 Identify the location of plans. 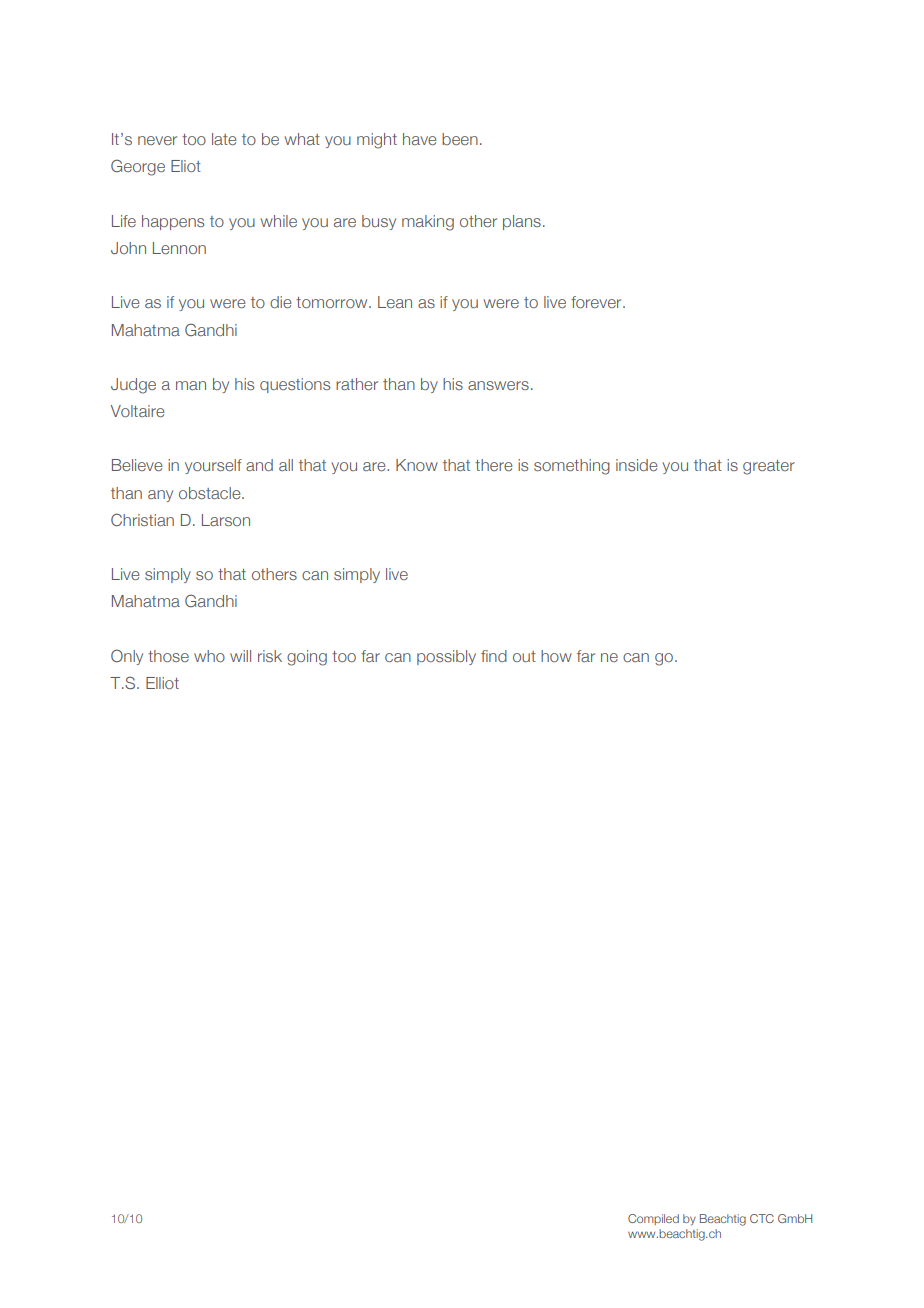
(522, 222).
